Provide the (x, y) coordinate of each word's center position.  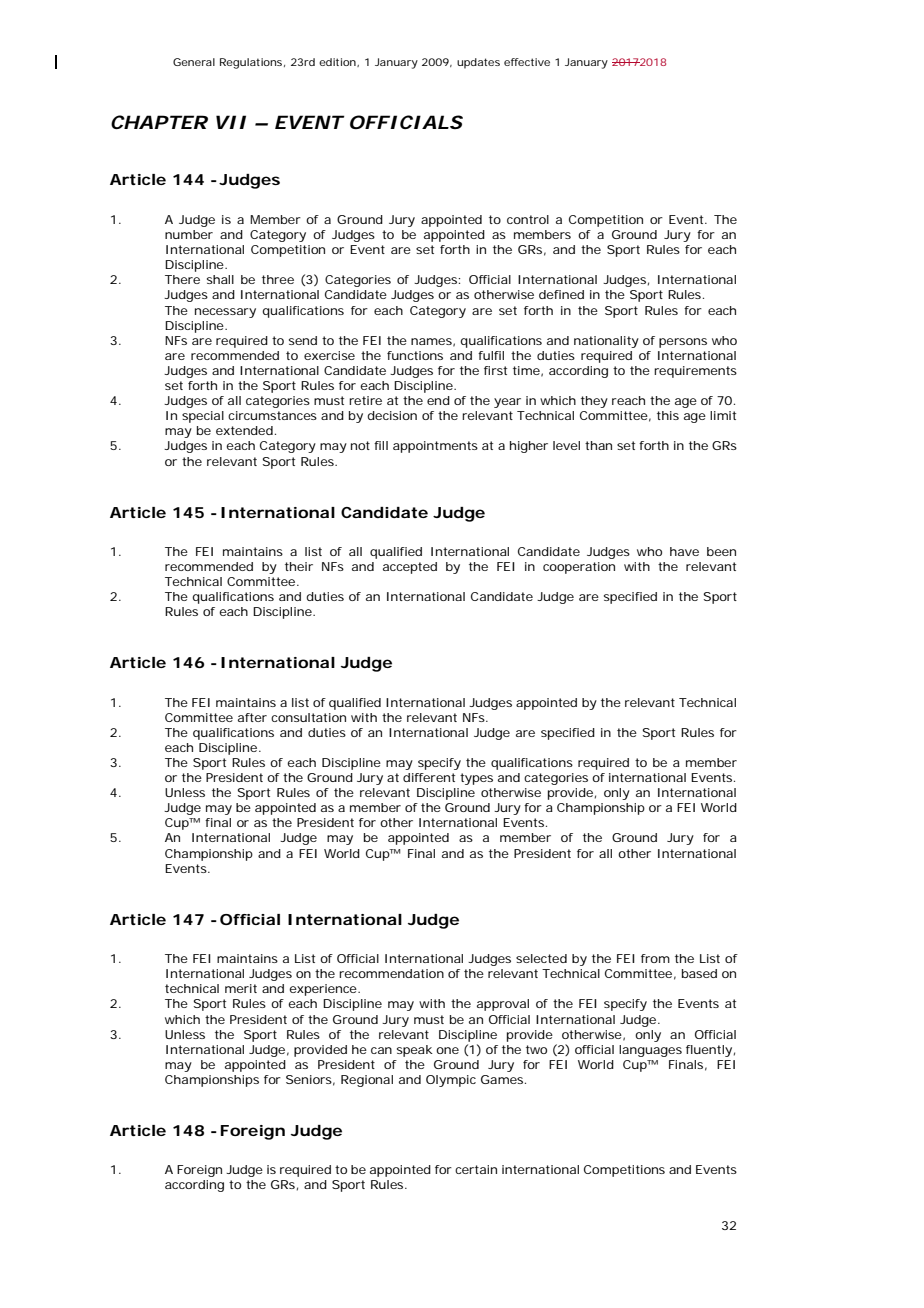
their (299, 566)
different (429, 777)
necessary (225, 313)
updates (478, 63)
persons (683, 343)
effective (527, 62)
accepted (410, 568)
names (433, 342)
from (655, 958)
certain (476, 1169)
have (684, 551)
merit (241, 988)
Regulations (252, 63)
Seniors (310, 1080)
